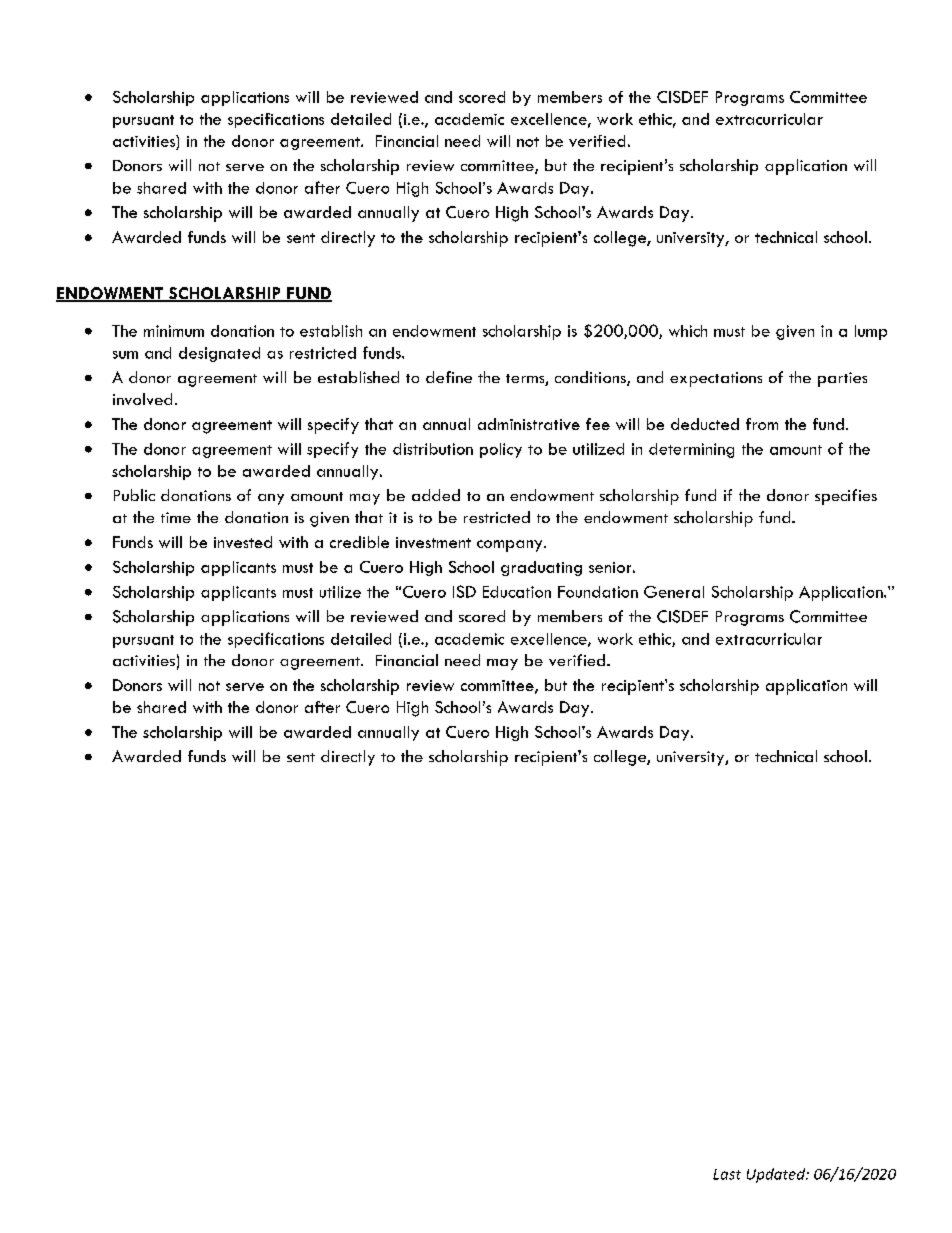 This page has width=952, height=1233. Describe the element at coordinates (777, 1175) in the page. I see `Updated` at that location.
